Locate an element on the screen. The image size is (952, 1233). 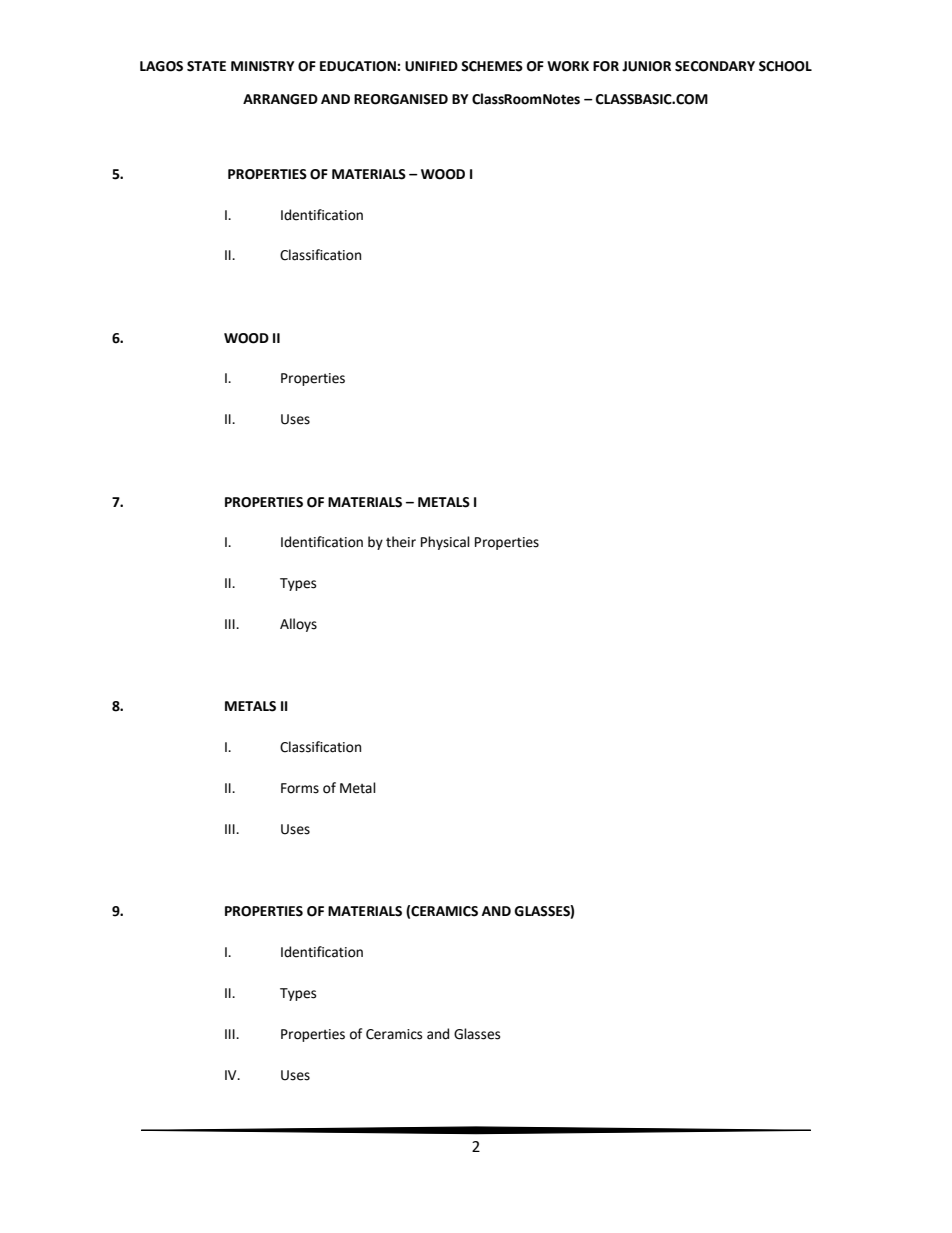
Physical is located at coordinates (445, 543).
